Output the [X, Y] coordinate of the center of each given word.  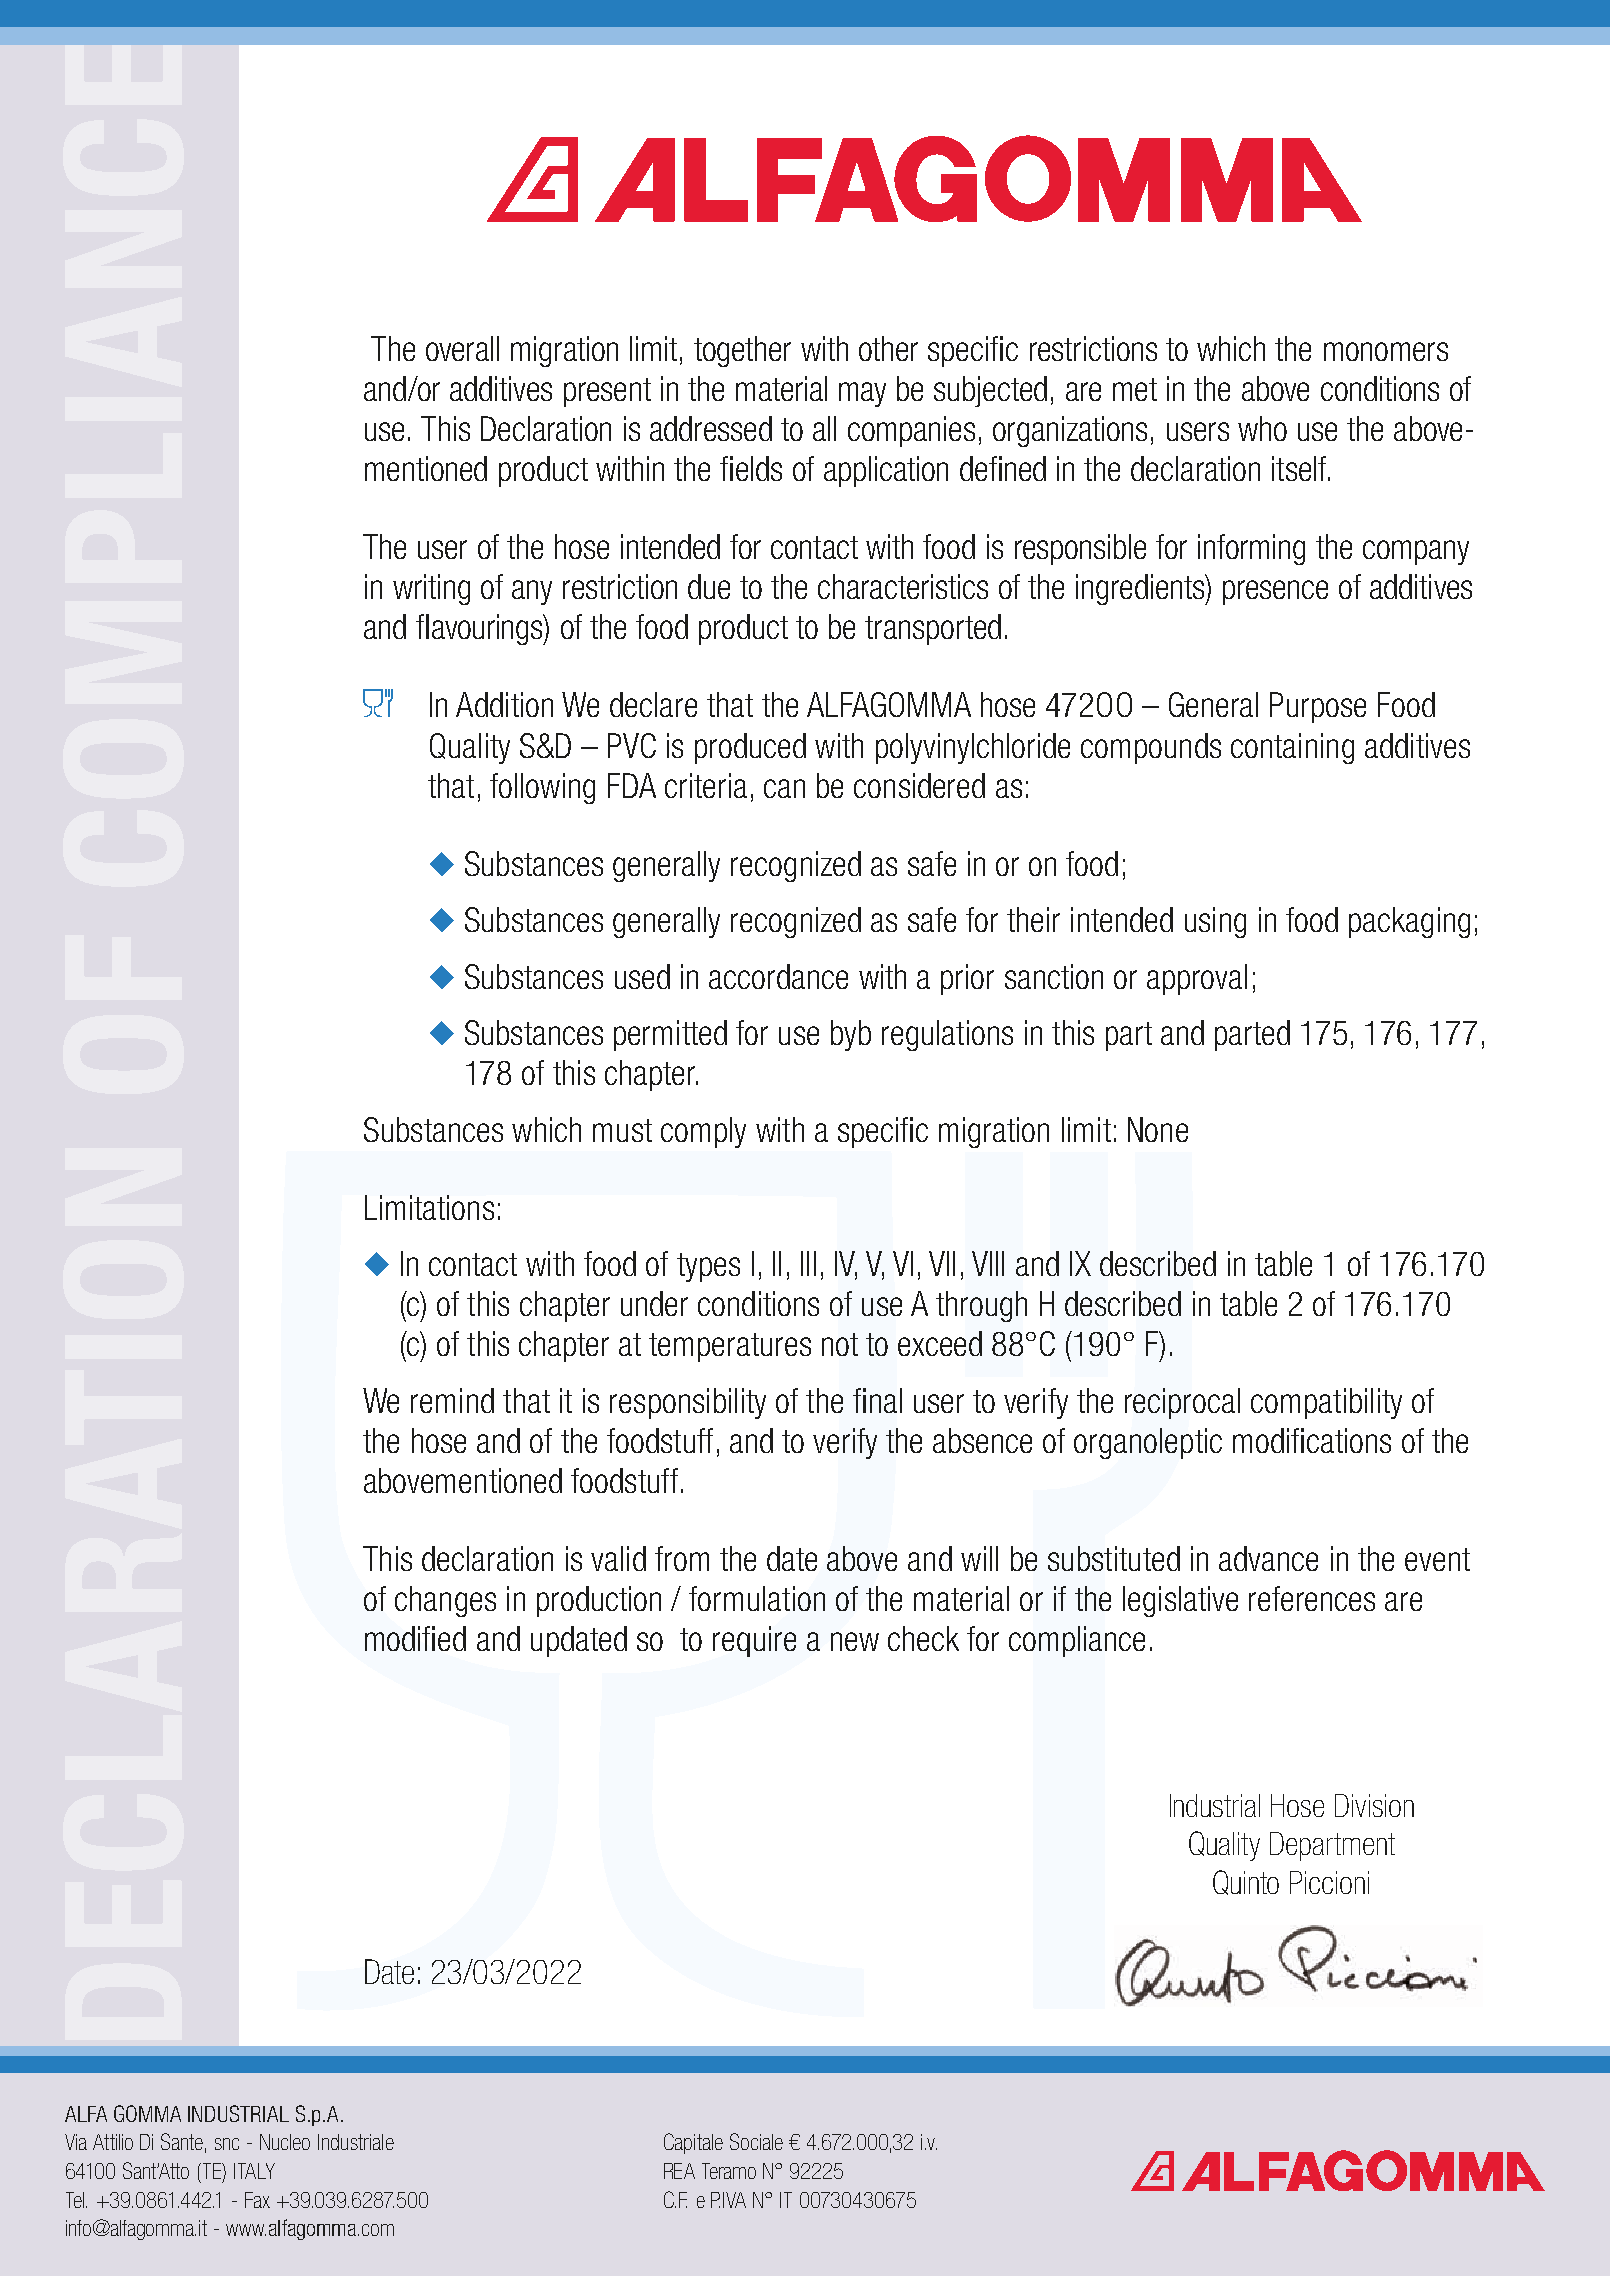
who [1262, 428]
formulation [757, 1598]
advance [1268, 1558]
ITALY [254, 2171]
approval [1197, 979]
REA [679, 2171]
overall [462, 348]
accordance [778, 976]
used [642, 976]
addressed [711, 428]
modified [415, 1638]
